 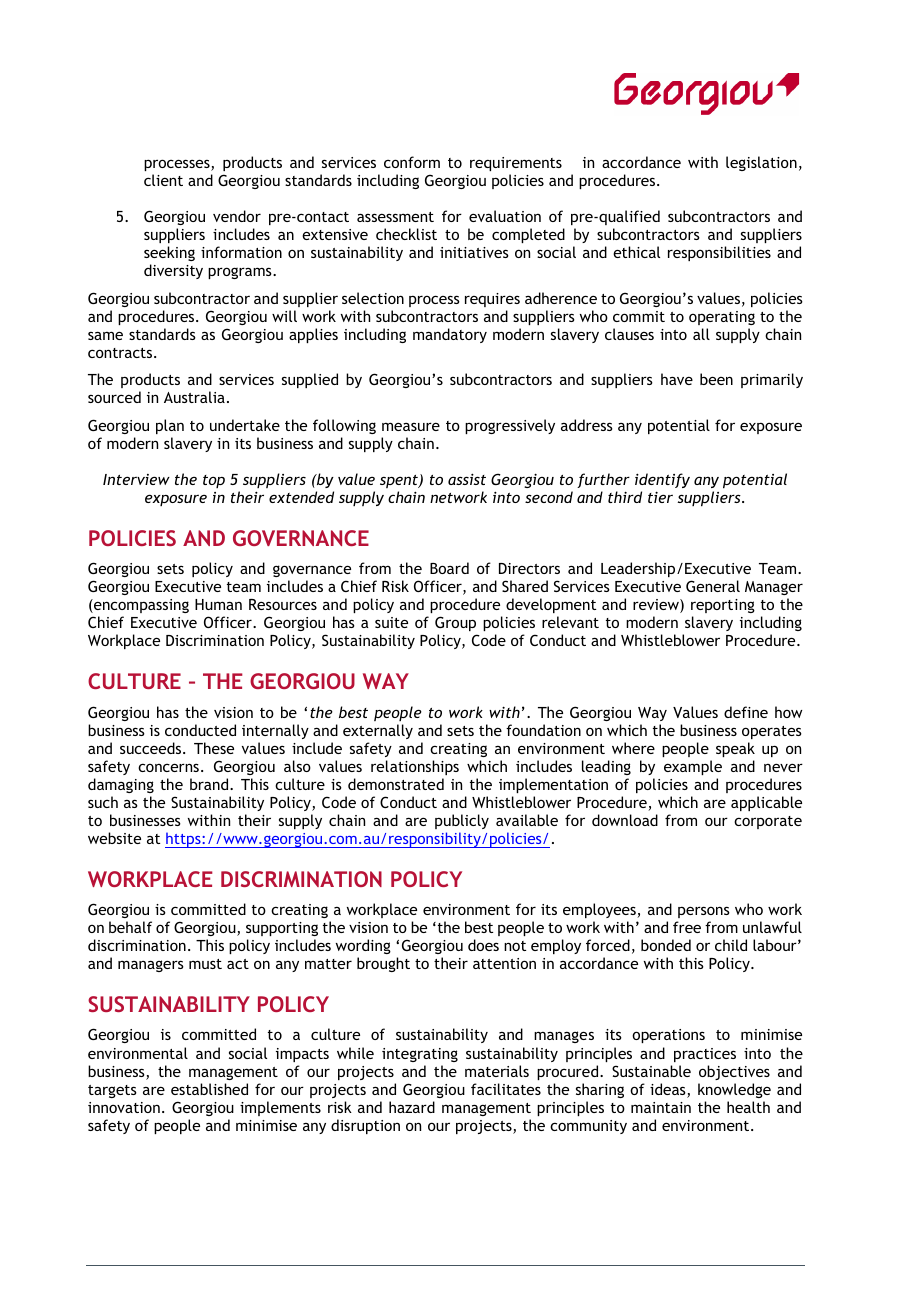 What do you see at coordinates (455, 623) in the document?
I see `Group` at bounding box center [455, 623].
